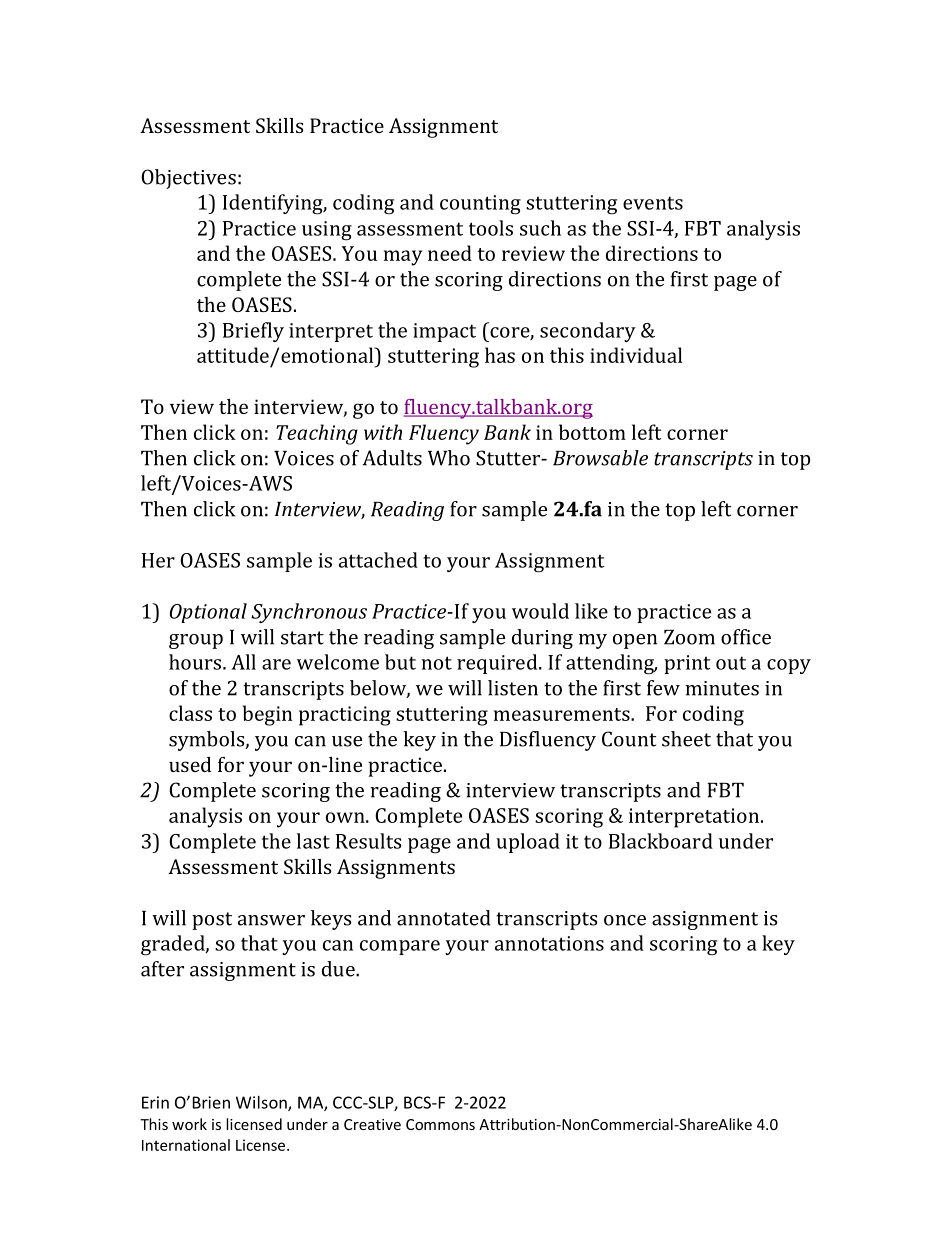  What do you see at coordinates (491, 228) in the screenshot?
I see `tools` at bounding box center [491, 228].
